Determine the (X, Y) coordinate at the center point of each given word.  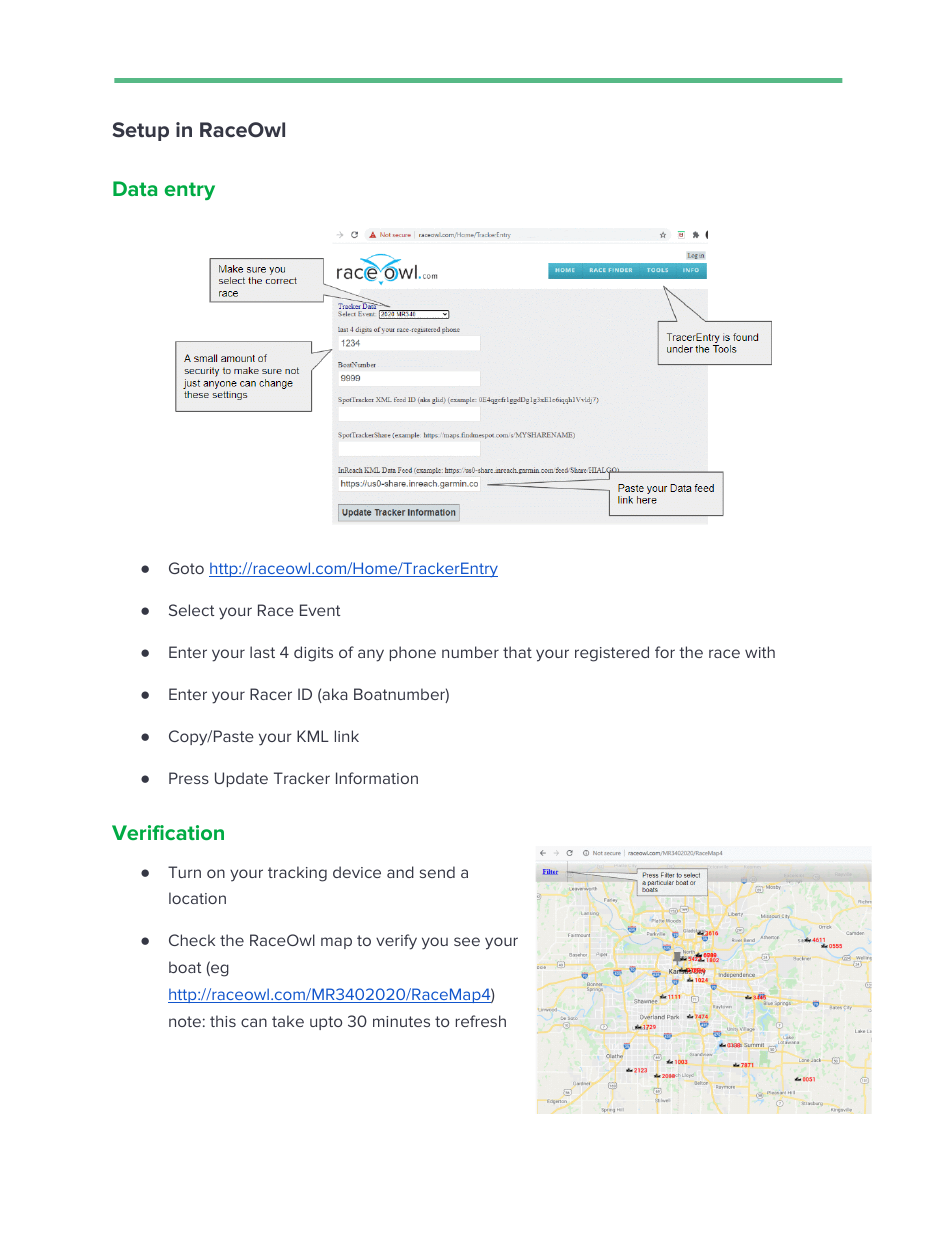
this (223, 1021)
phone (413, 653)
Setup (141, 131)
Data (135, 188)
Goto (186, 568)
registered (612, 654)
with (760, 652)
